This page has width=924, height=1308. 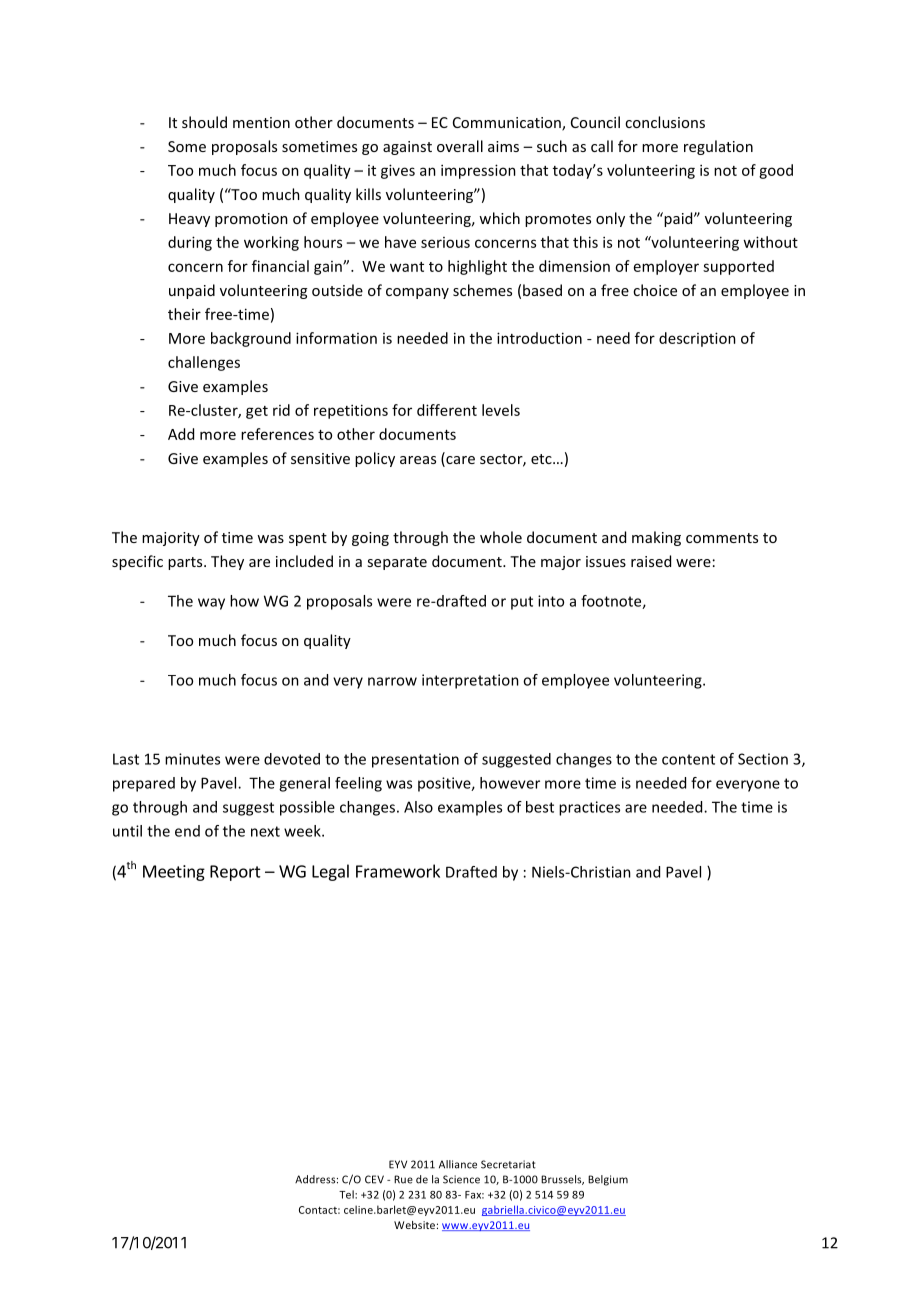 I want to click on should, so click(x=204, y=122).
